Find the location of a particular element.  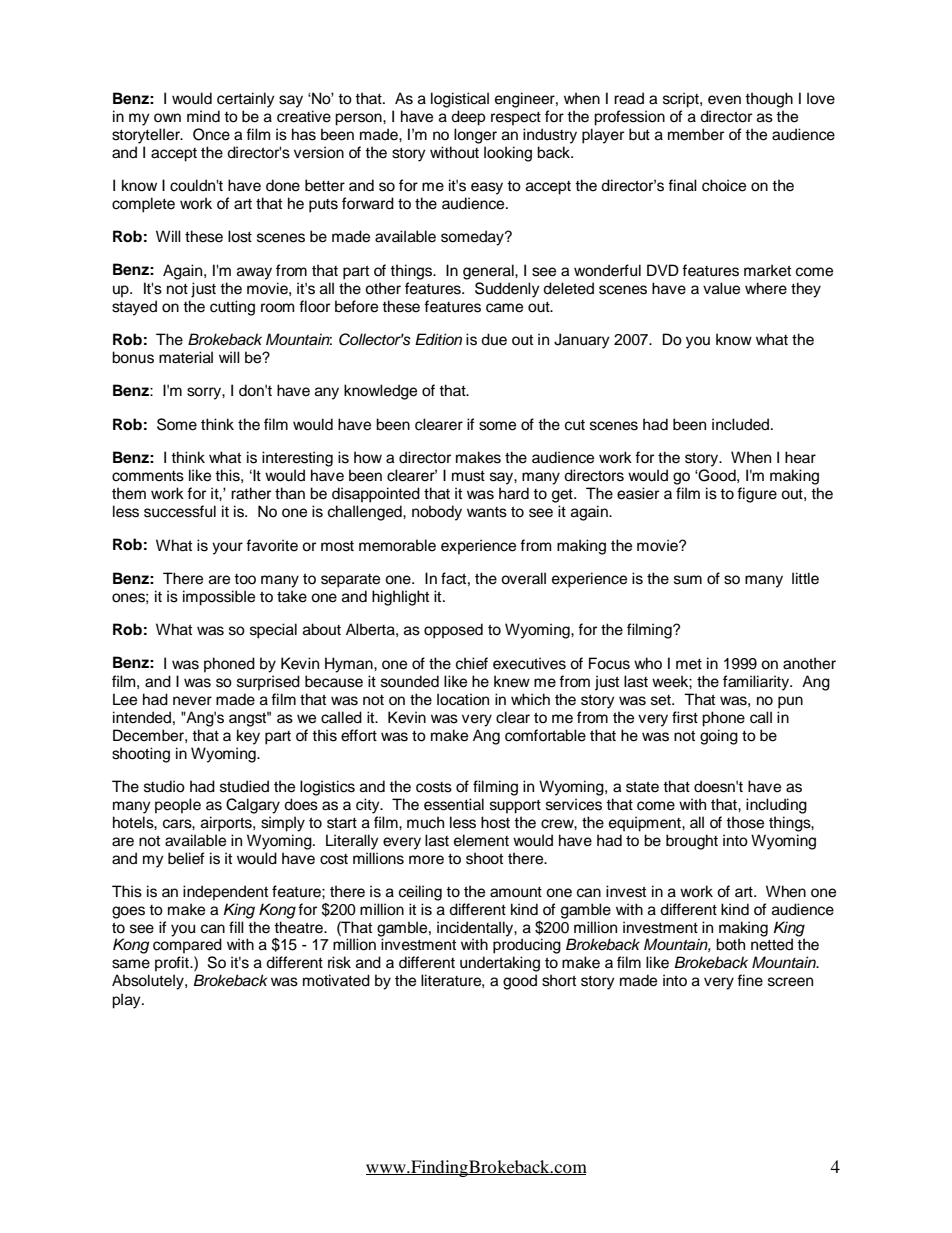

compared is located at coordinates (187, 946).
